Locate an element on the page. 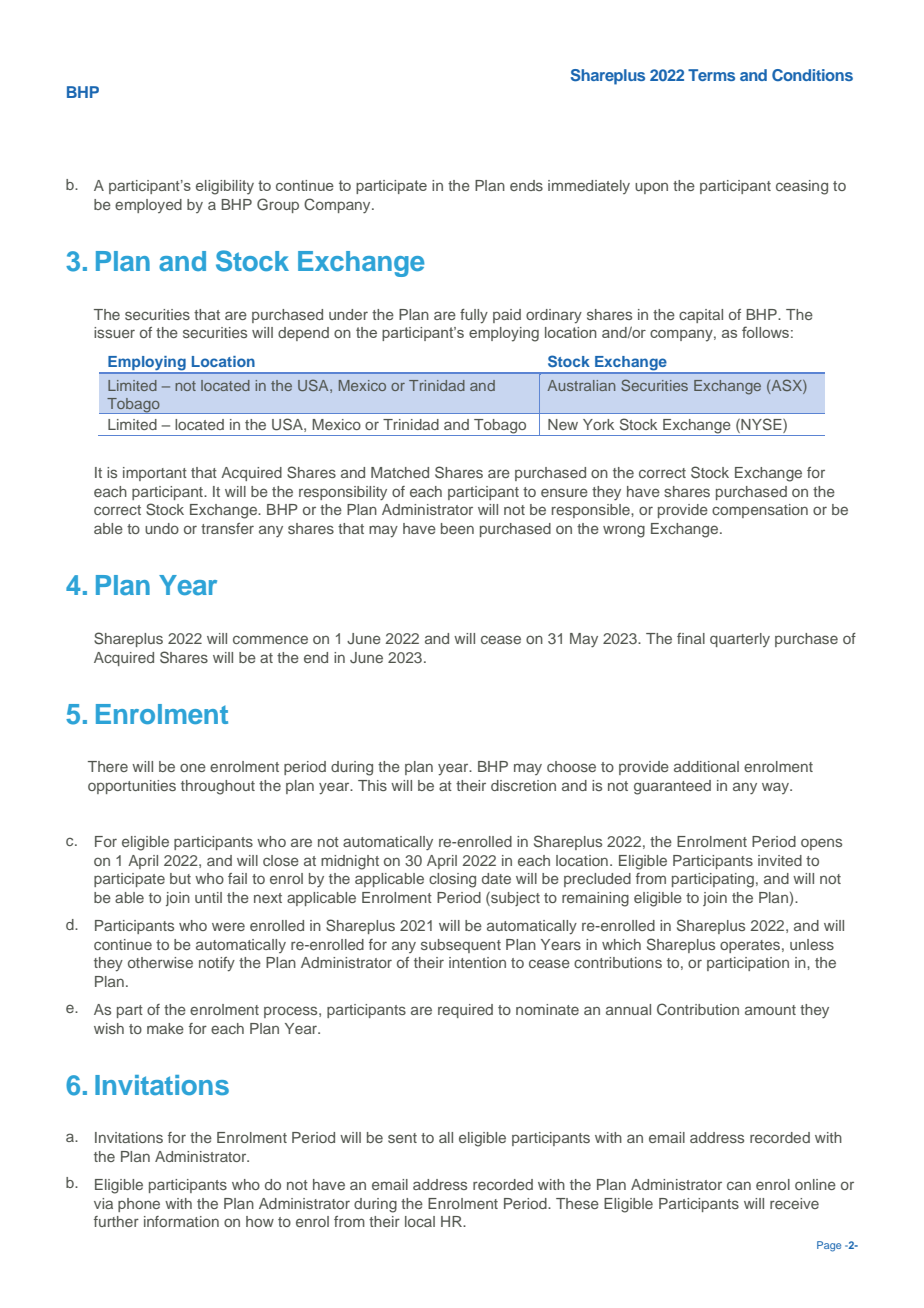  commence is located at coordinates (270, 639).
